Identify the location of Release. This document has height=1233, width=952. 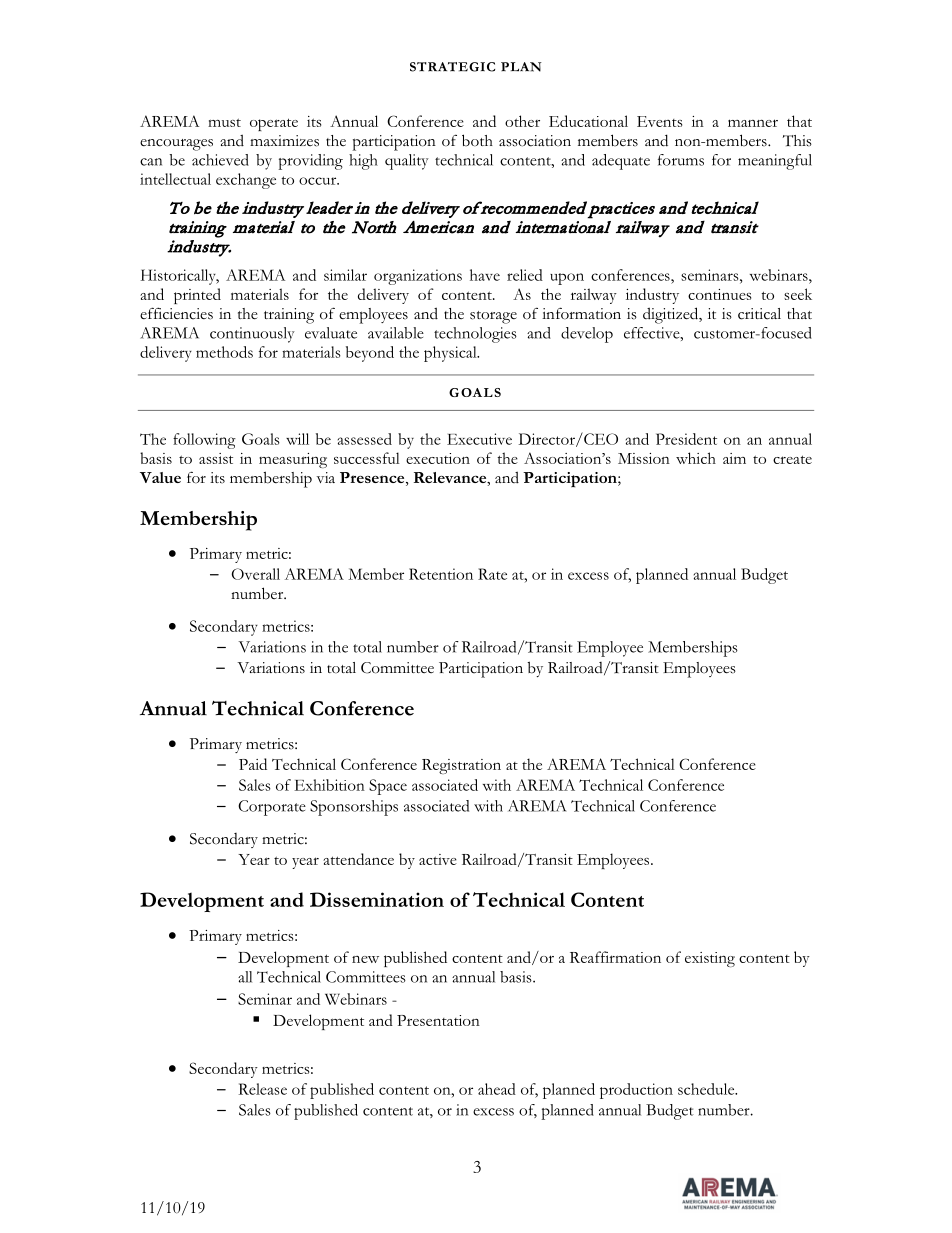
(263, 1089).
